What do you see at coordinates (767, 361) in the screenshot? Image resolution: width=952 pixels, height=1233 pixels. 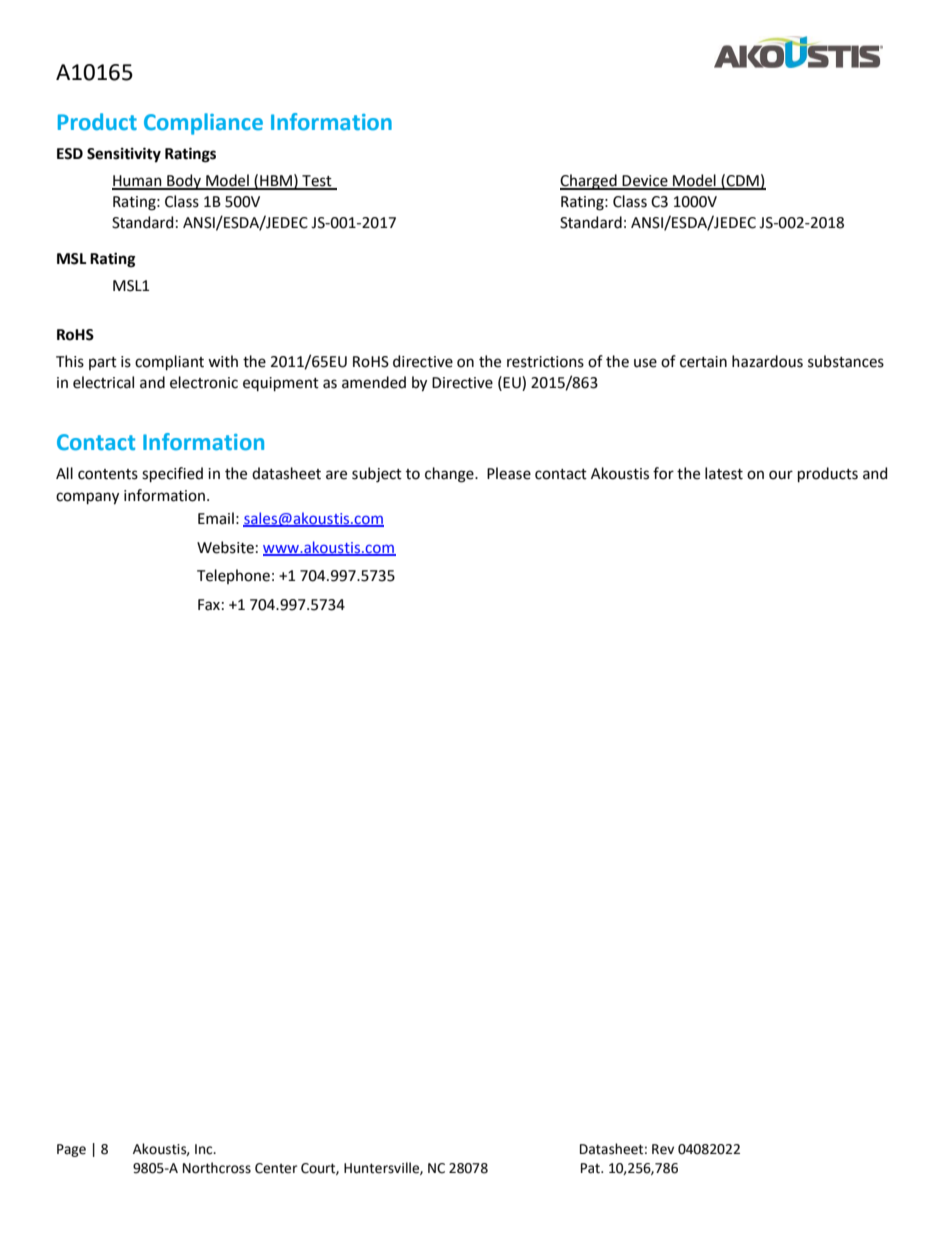 I see `hazardous` at bounding box center [767, 361].
